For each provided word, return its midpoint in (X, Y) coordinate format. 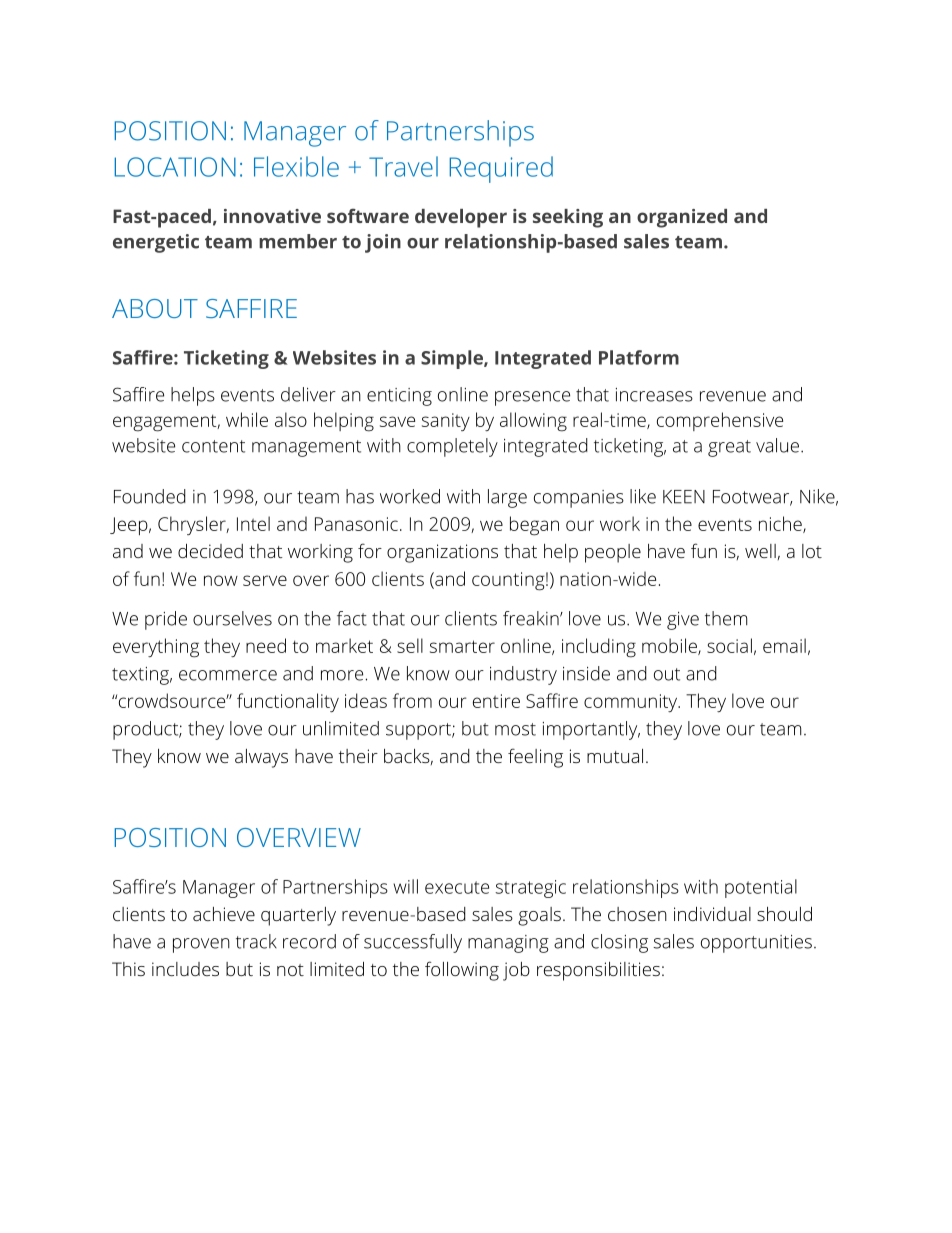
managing (508, 944)
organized (682, 218)
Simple (453, 359)
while (247, 419)
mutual (615, 756)
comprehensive (720, 421)
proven (201, 945)
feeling (535, 758)
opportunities (756, 944)
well (760, 551)
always (261, 758)
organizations (442, 553)
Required (501, 169)
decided (210, 551)
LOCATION (175, 167)
